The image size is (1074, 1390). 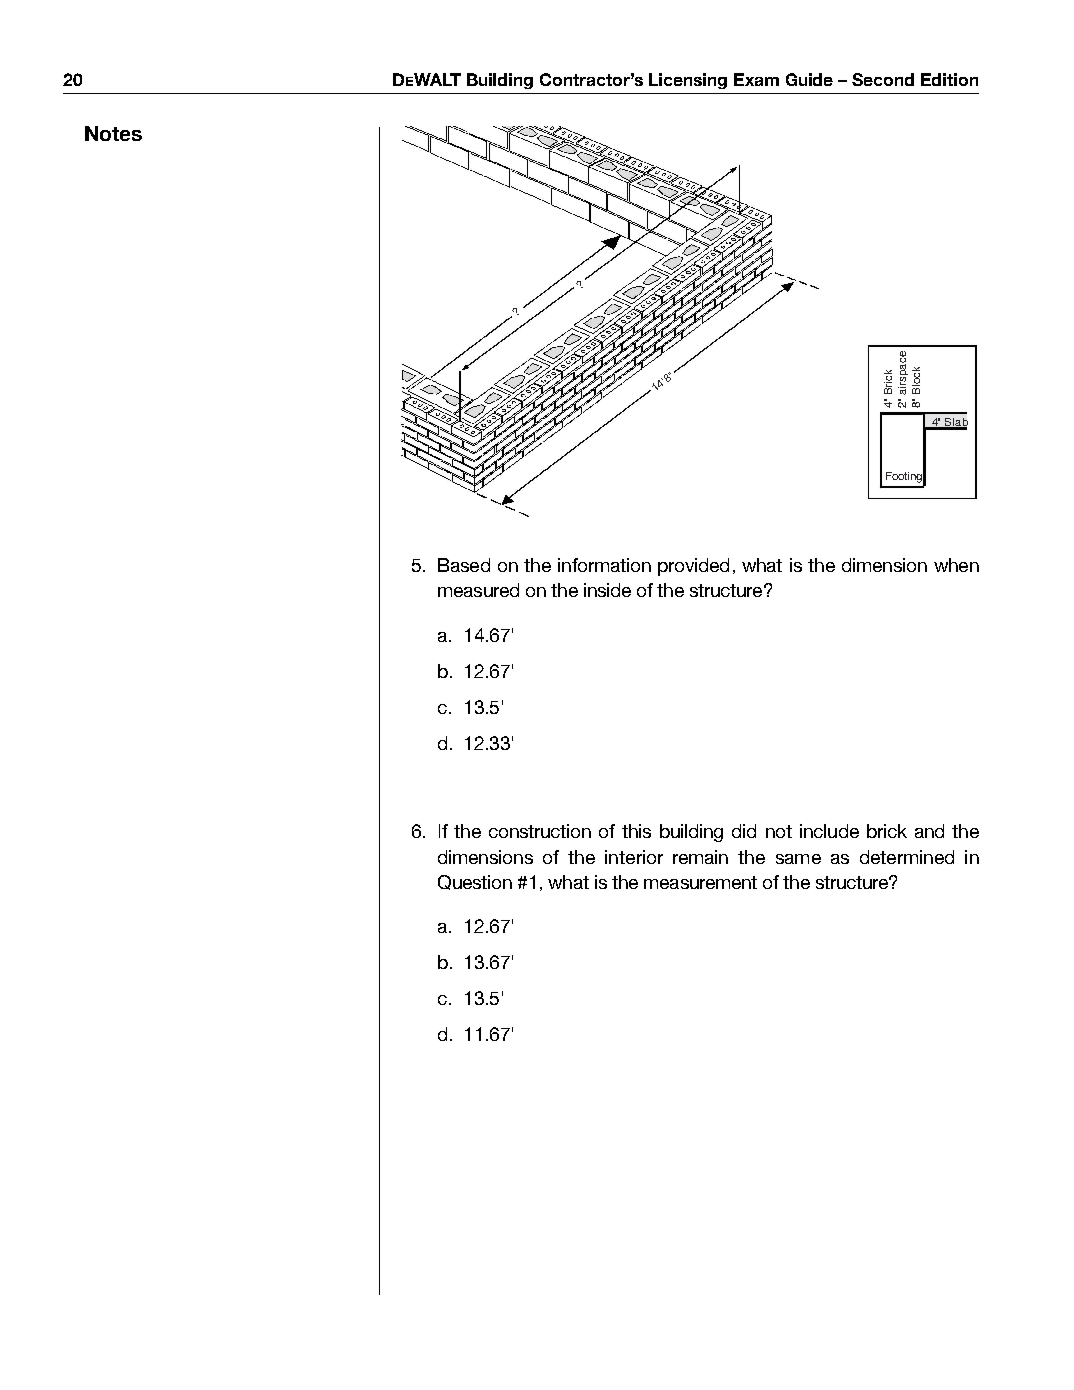 What do you see at coordinates (693, 567) in the page?
I see `provided` at bounding box center [693, 567].
